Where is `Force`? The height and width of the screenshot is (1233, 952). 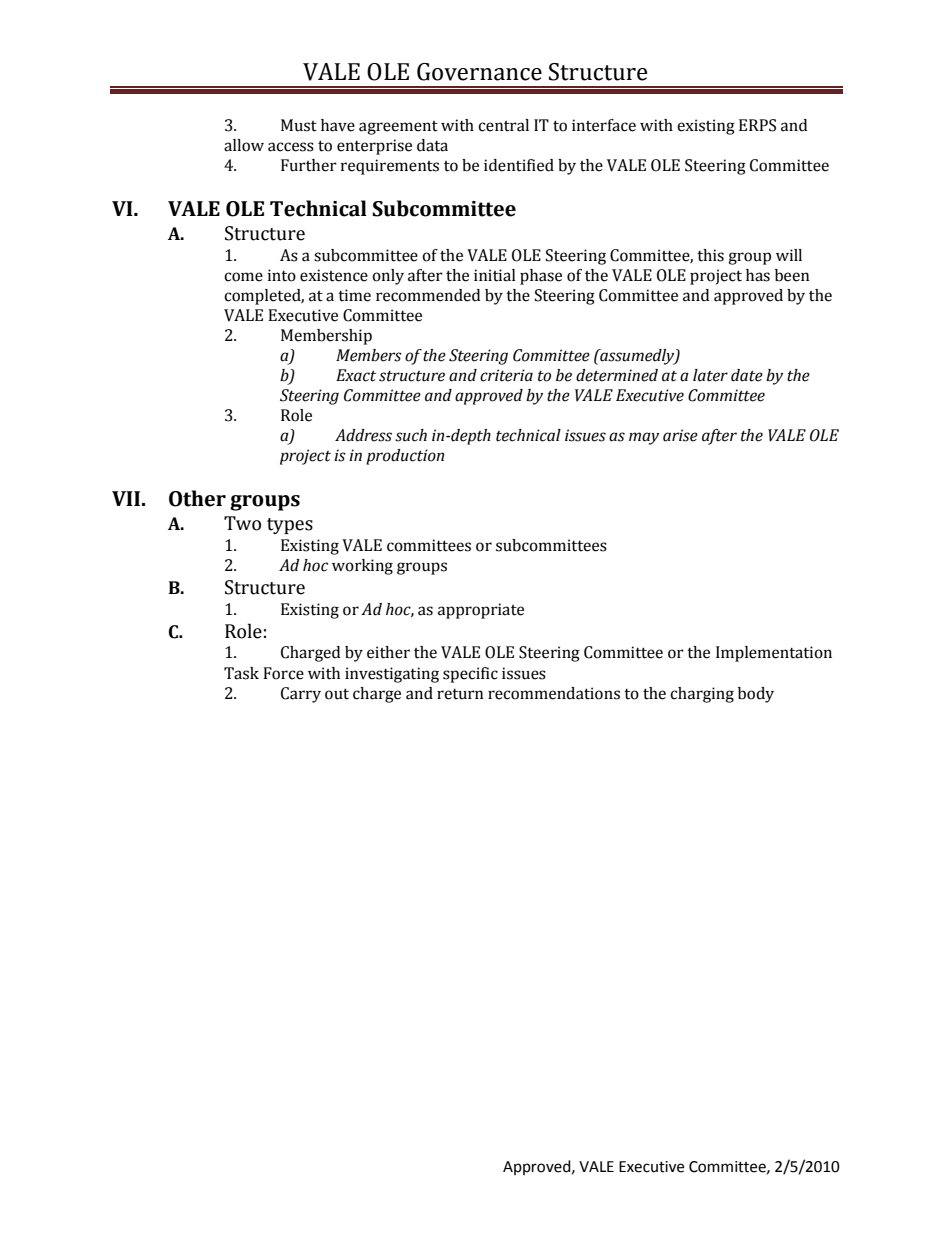 Force is located at coordinates (283, 673).
